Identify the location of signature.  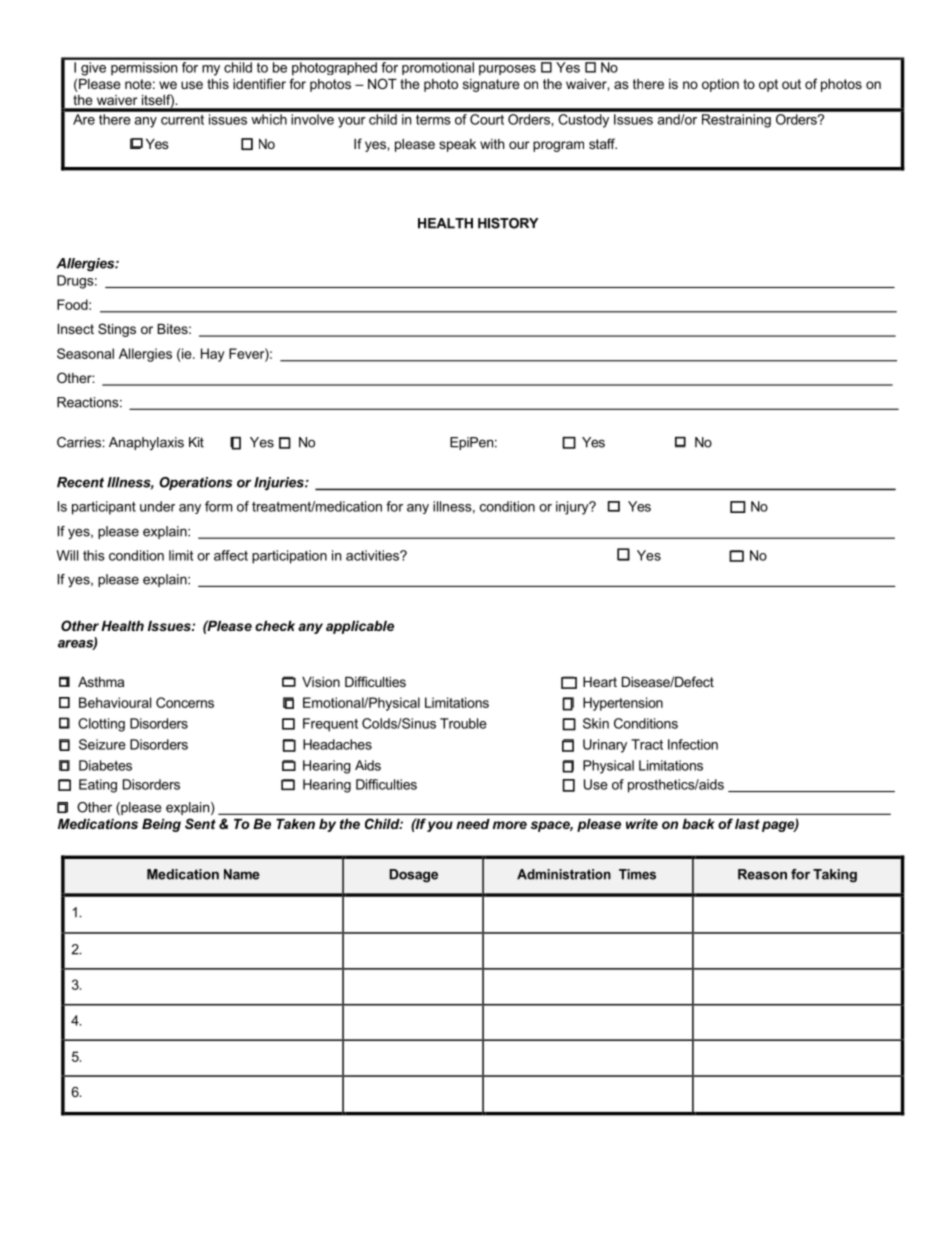
(491, 85).
